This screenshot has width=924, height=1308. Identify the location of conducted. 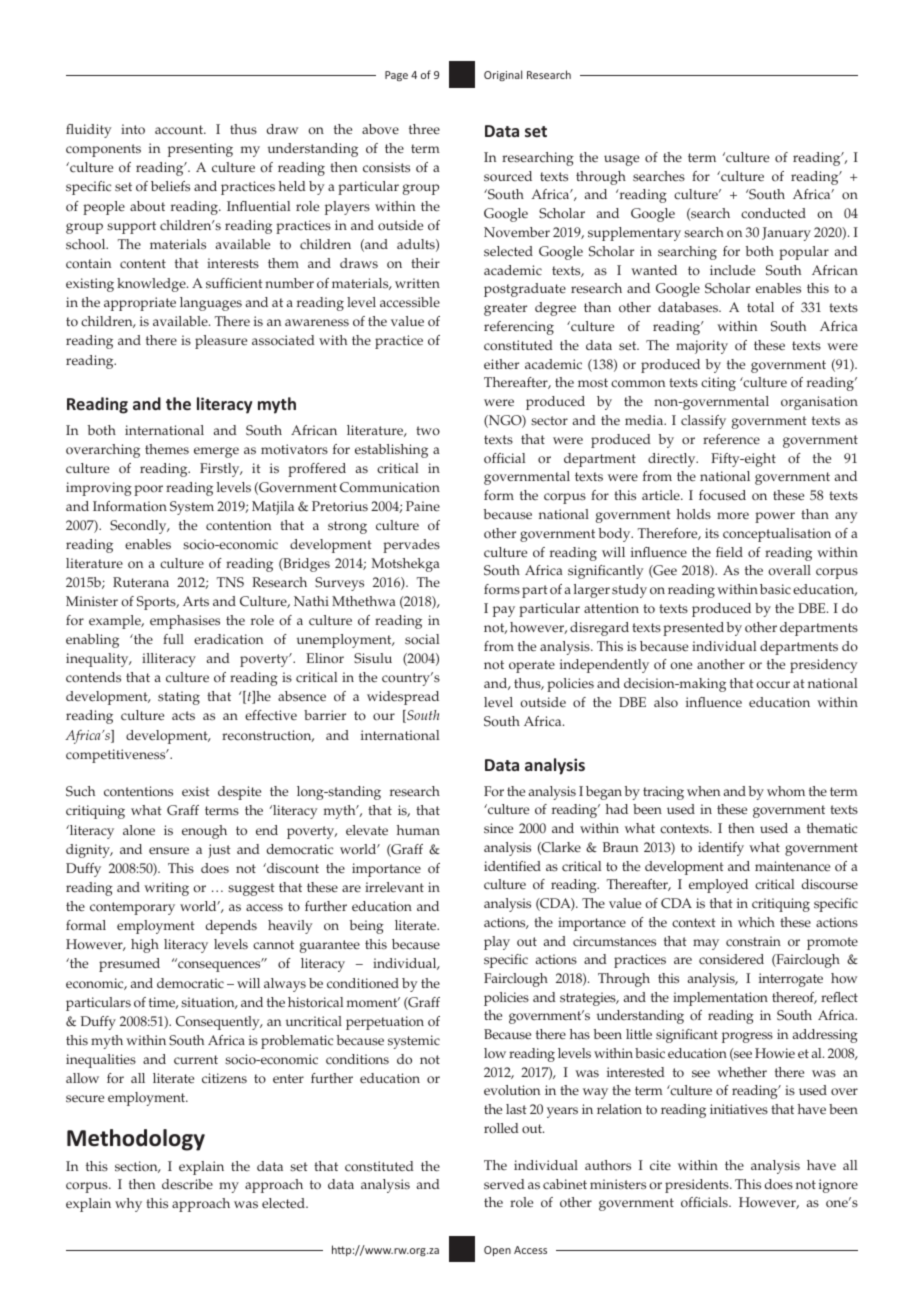
(773, 213).
